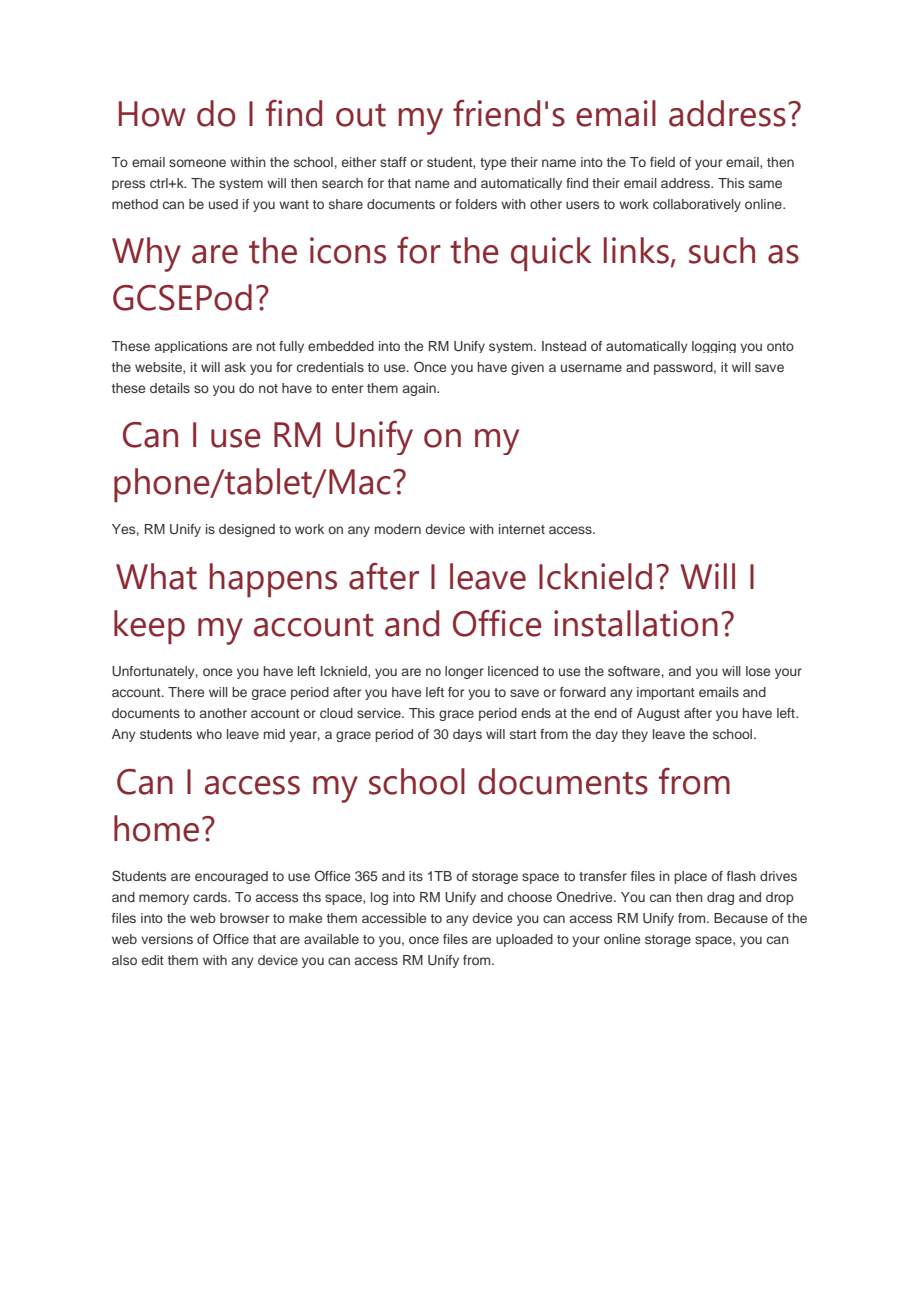  Describe the element at coordinates (197, 163) in the screenshot. I see `someone` at that location.
